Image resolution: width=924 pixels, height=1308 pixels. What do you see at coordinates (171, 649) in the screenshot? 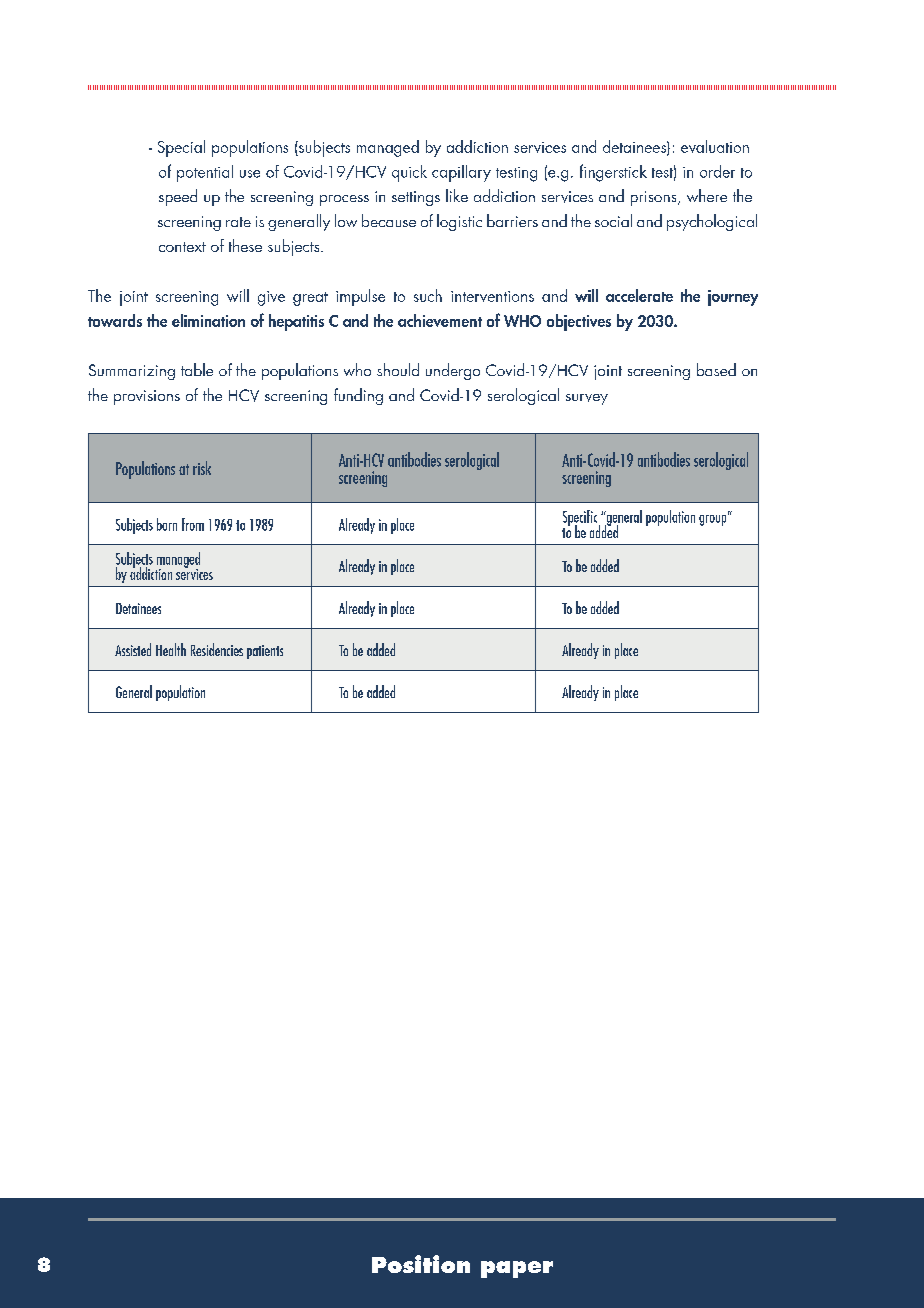
I see `Health` at bounding box center [171, 649].
